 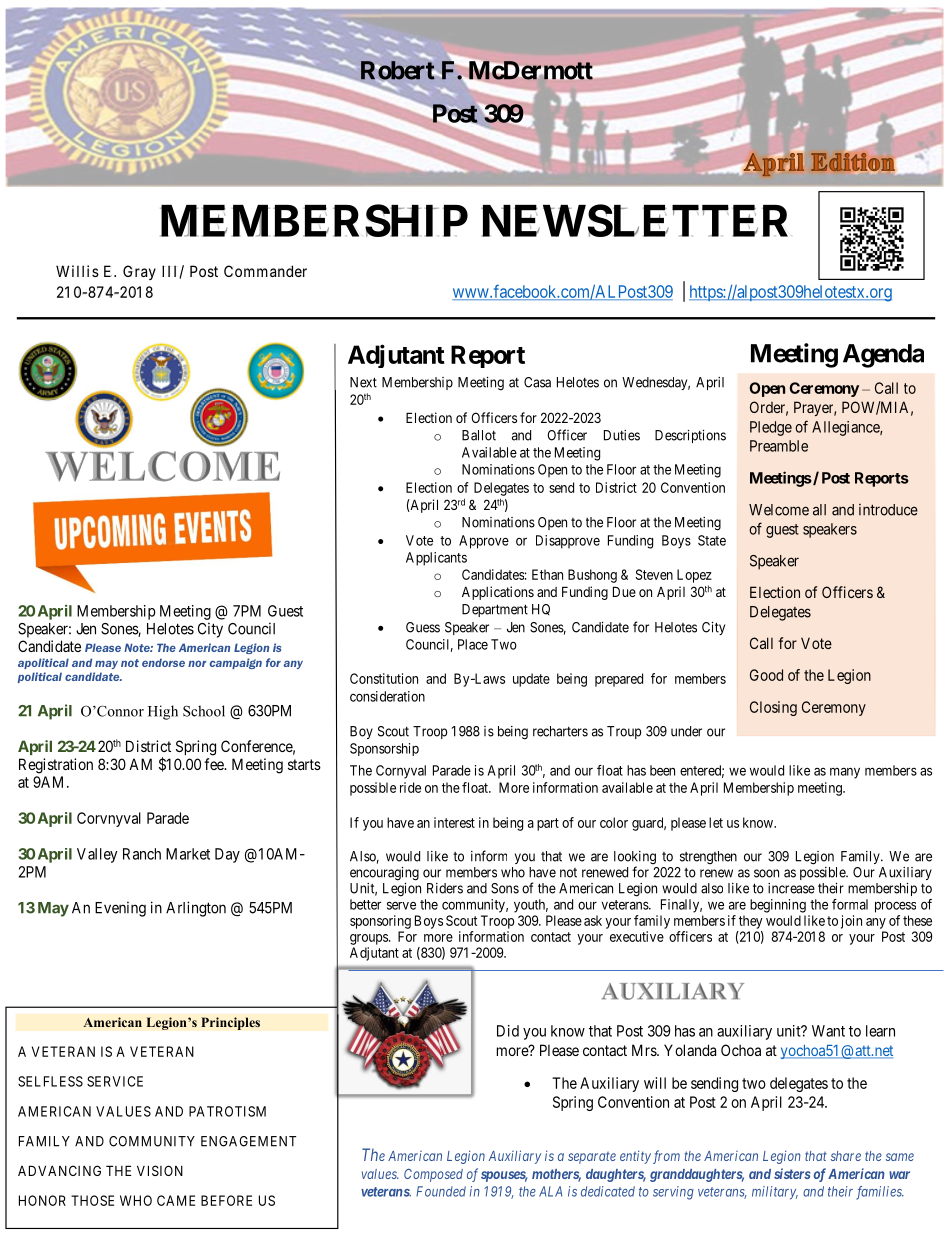 What do you see at coordinates (845, 773) in the screenshot?
I see `many` at bounding box center [845, 773].
